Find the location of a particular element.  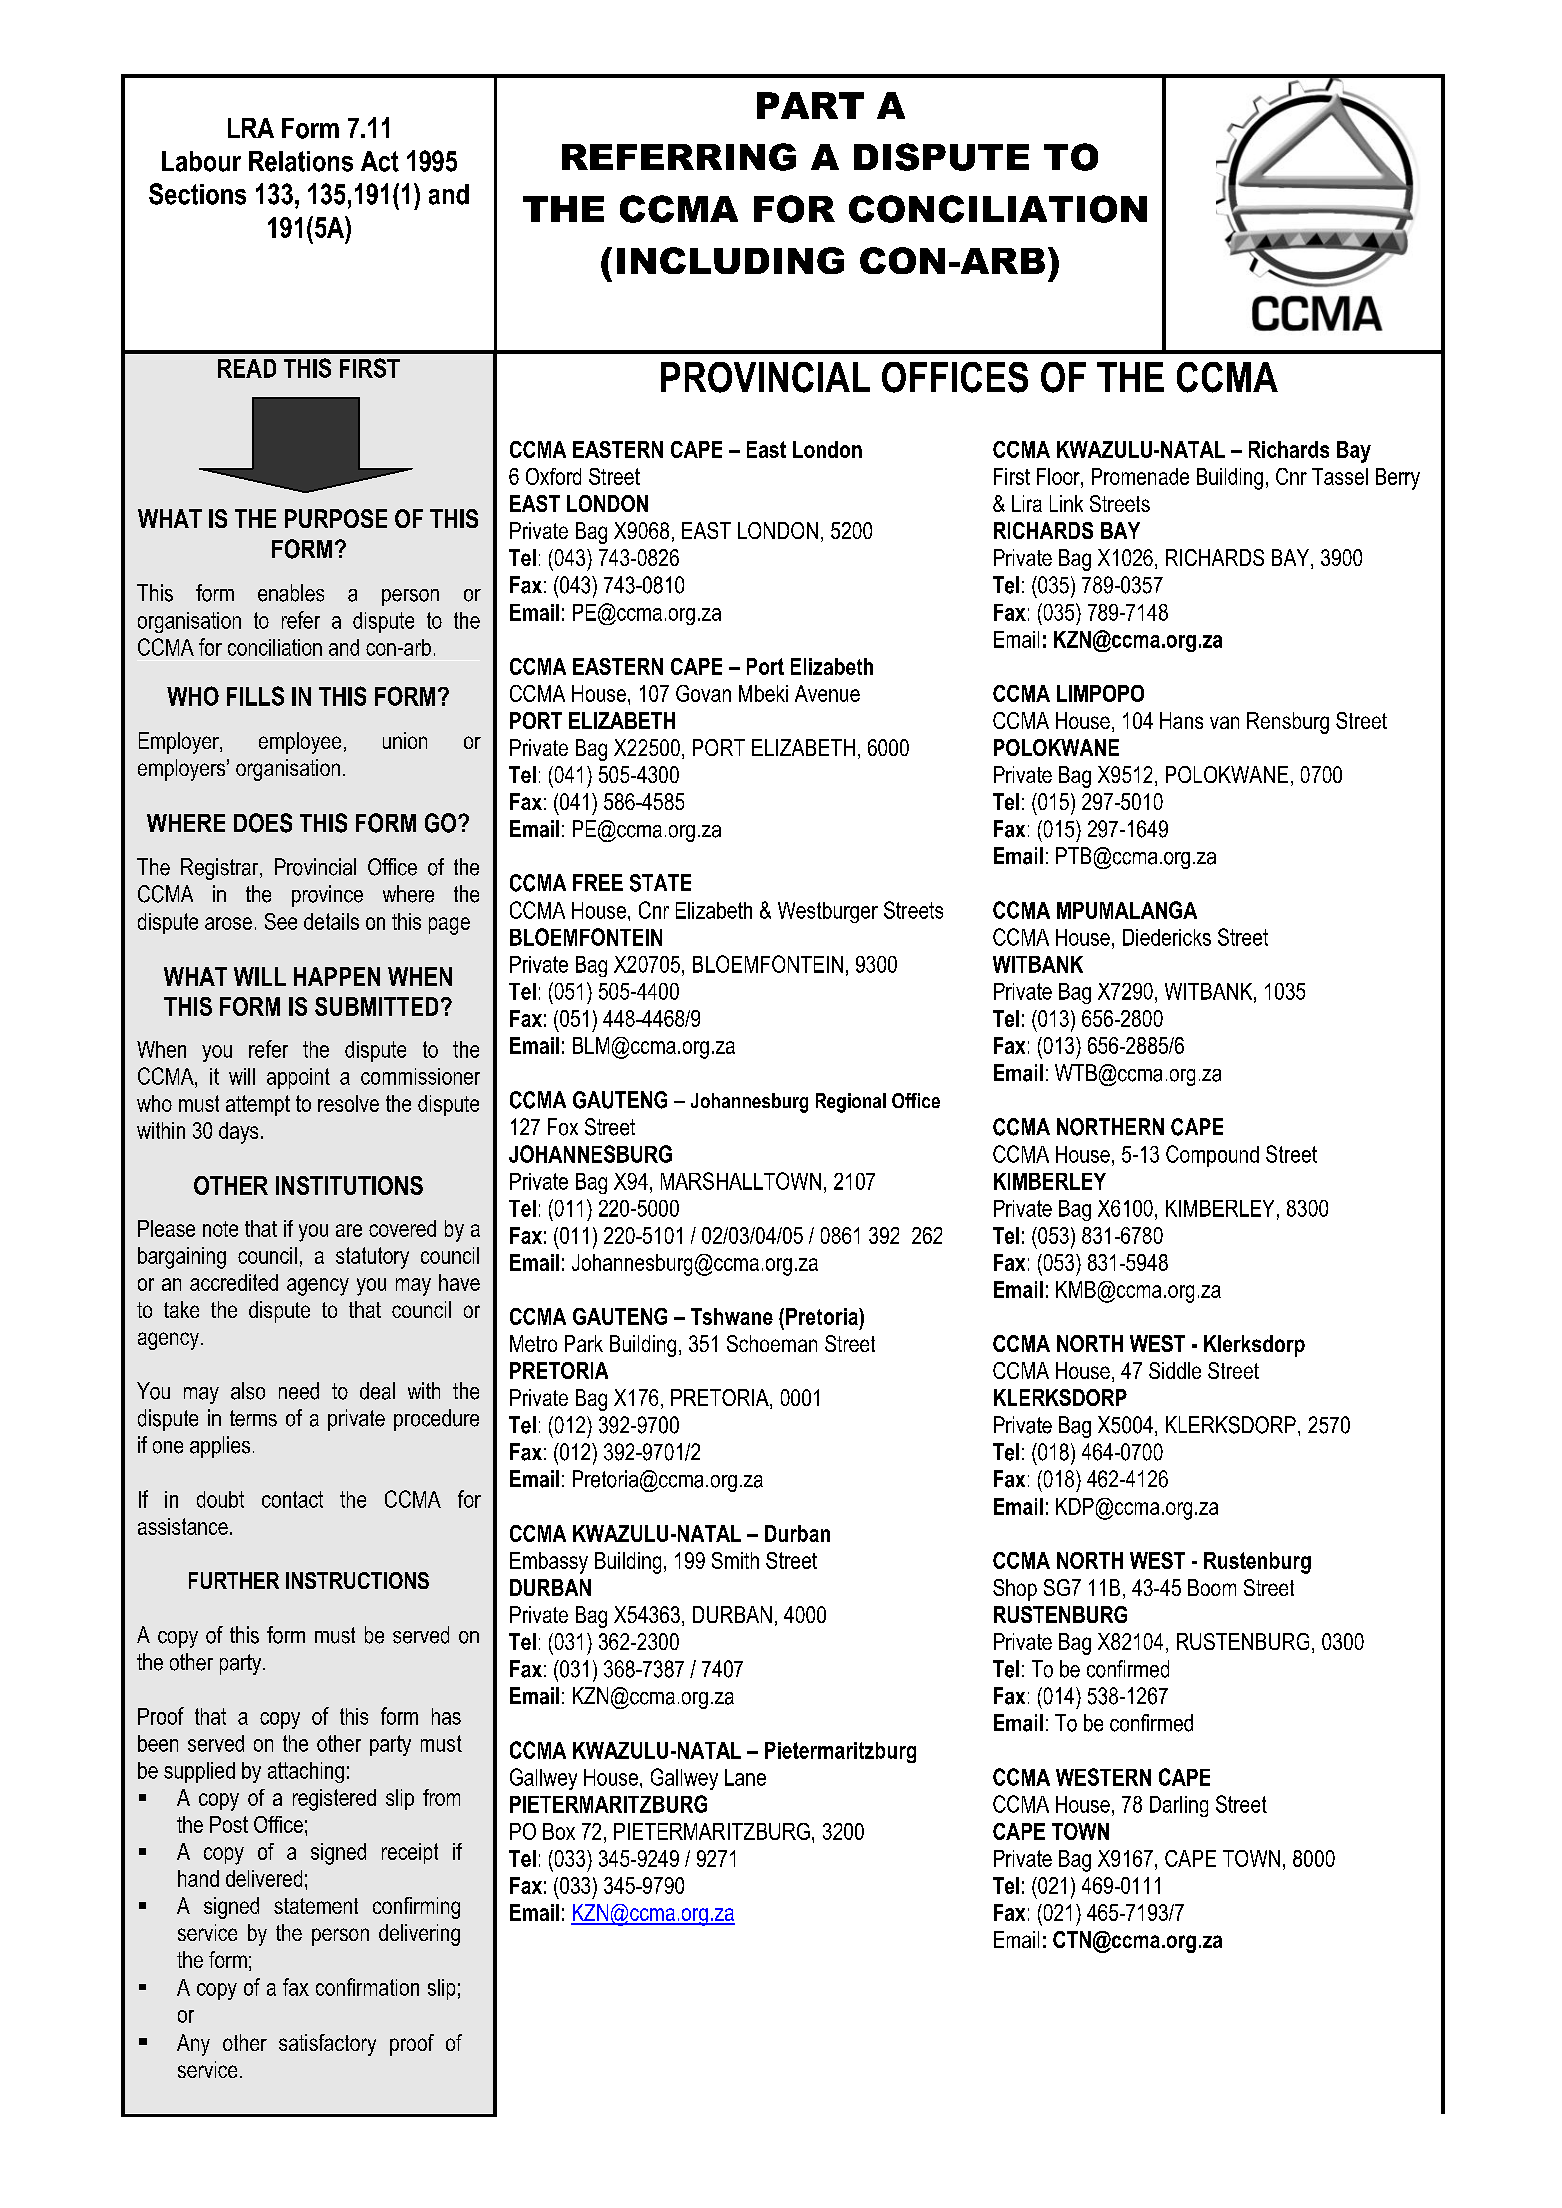

Regional is located at coordinates (851, 1103).
